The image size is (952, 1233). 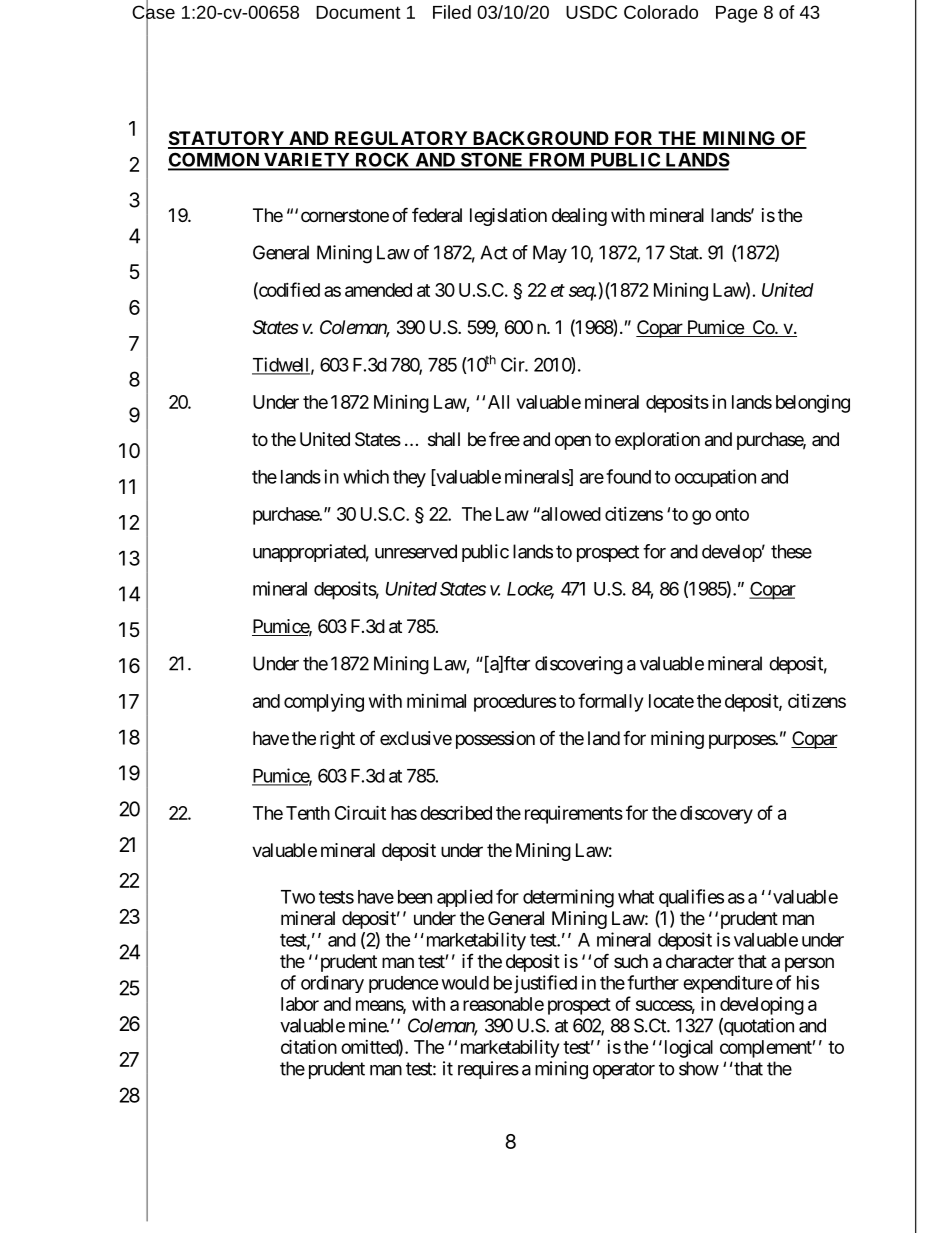 What do you see at coordinates (309, 1046) in the screenshot?
I see `citation` at bounding box center [309, 1046].
